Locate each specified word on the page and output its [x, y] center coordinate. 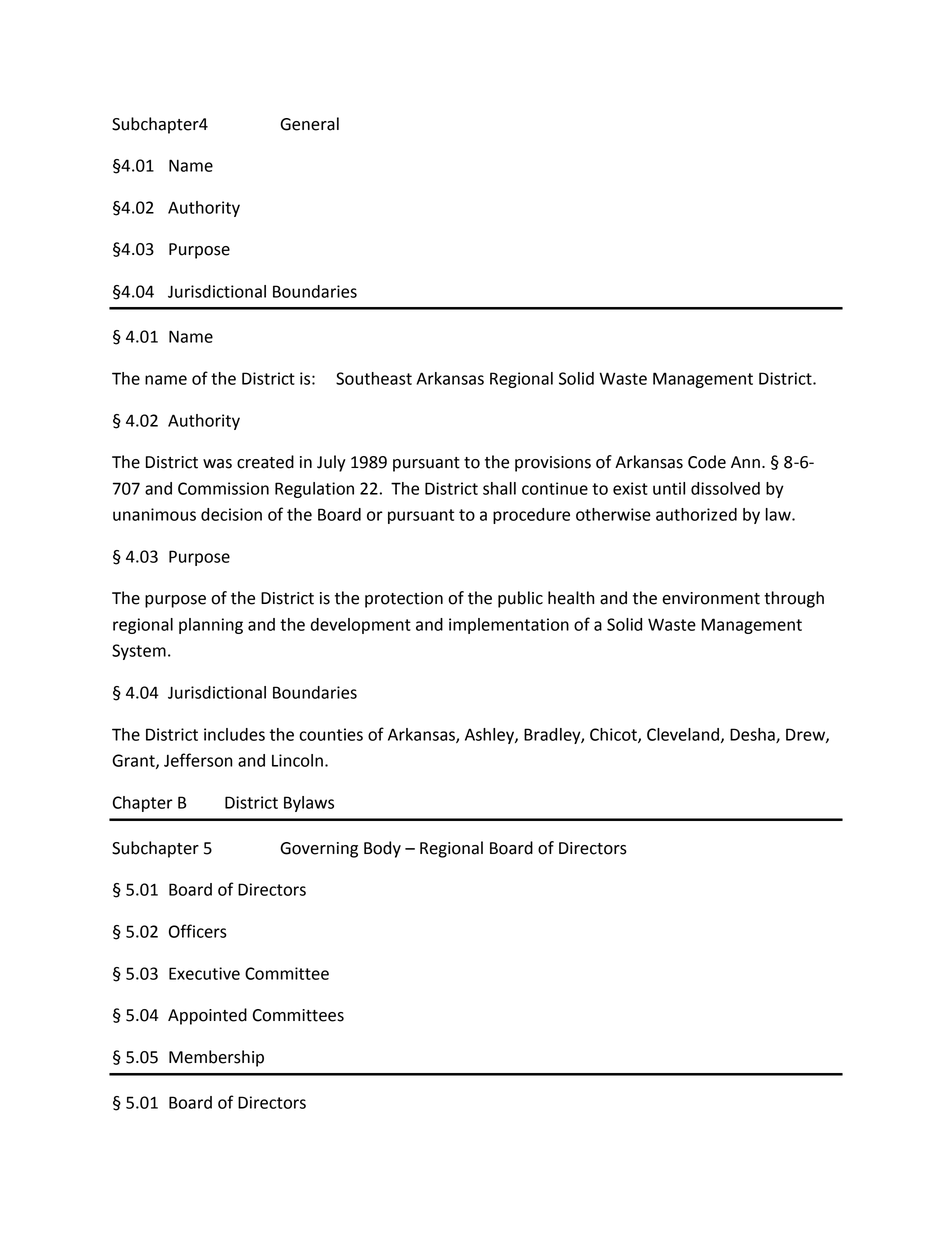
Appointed [207, 1016]
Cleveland [683, 734]
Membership [216, 1058]
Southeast [374, 378]
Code [707, 462]
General [309, 124]
